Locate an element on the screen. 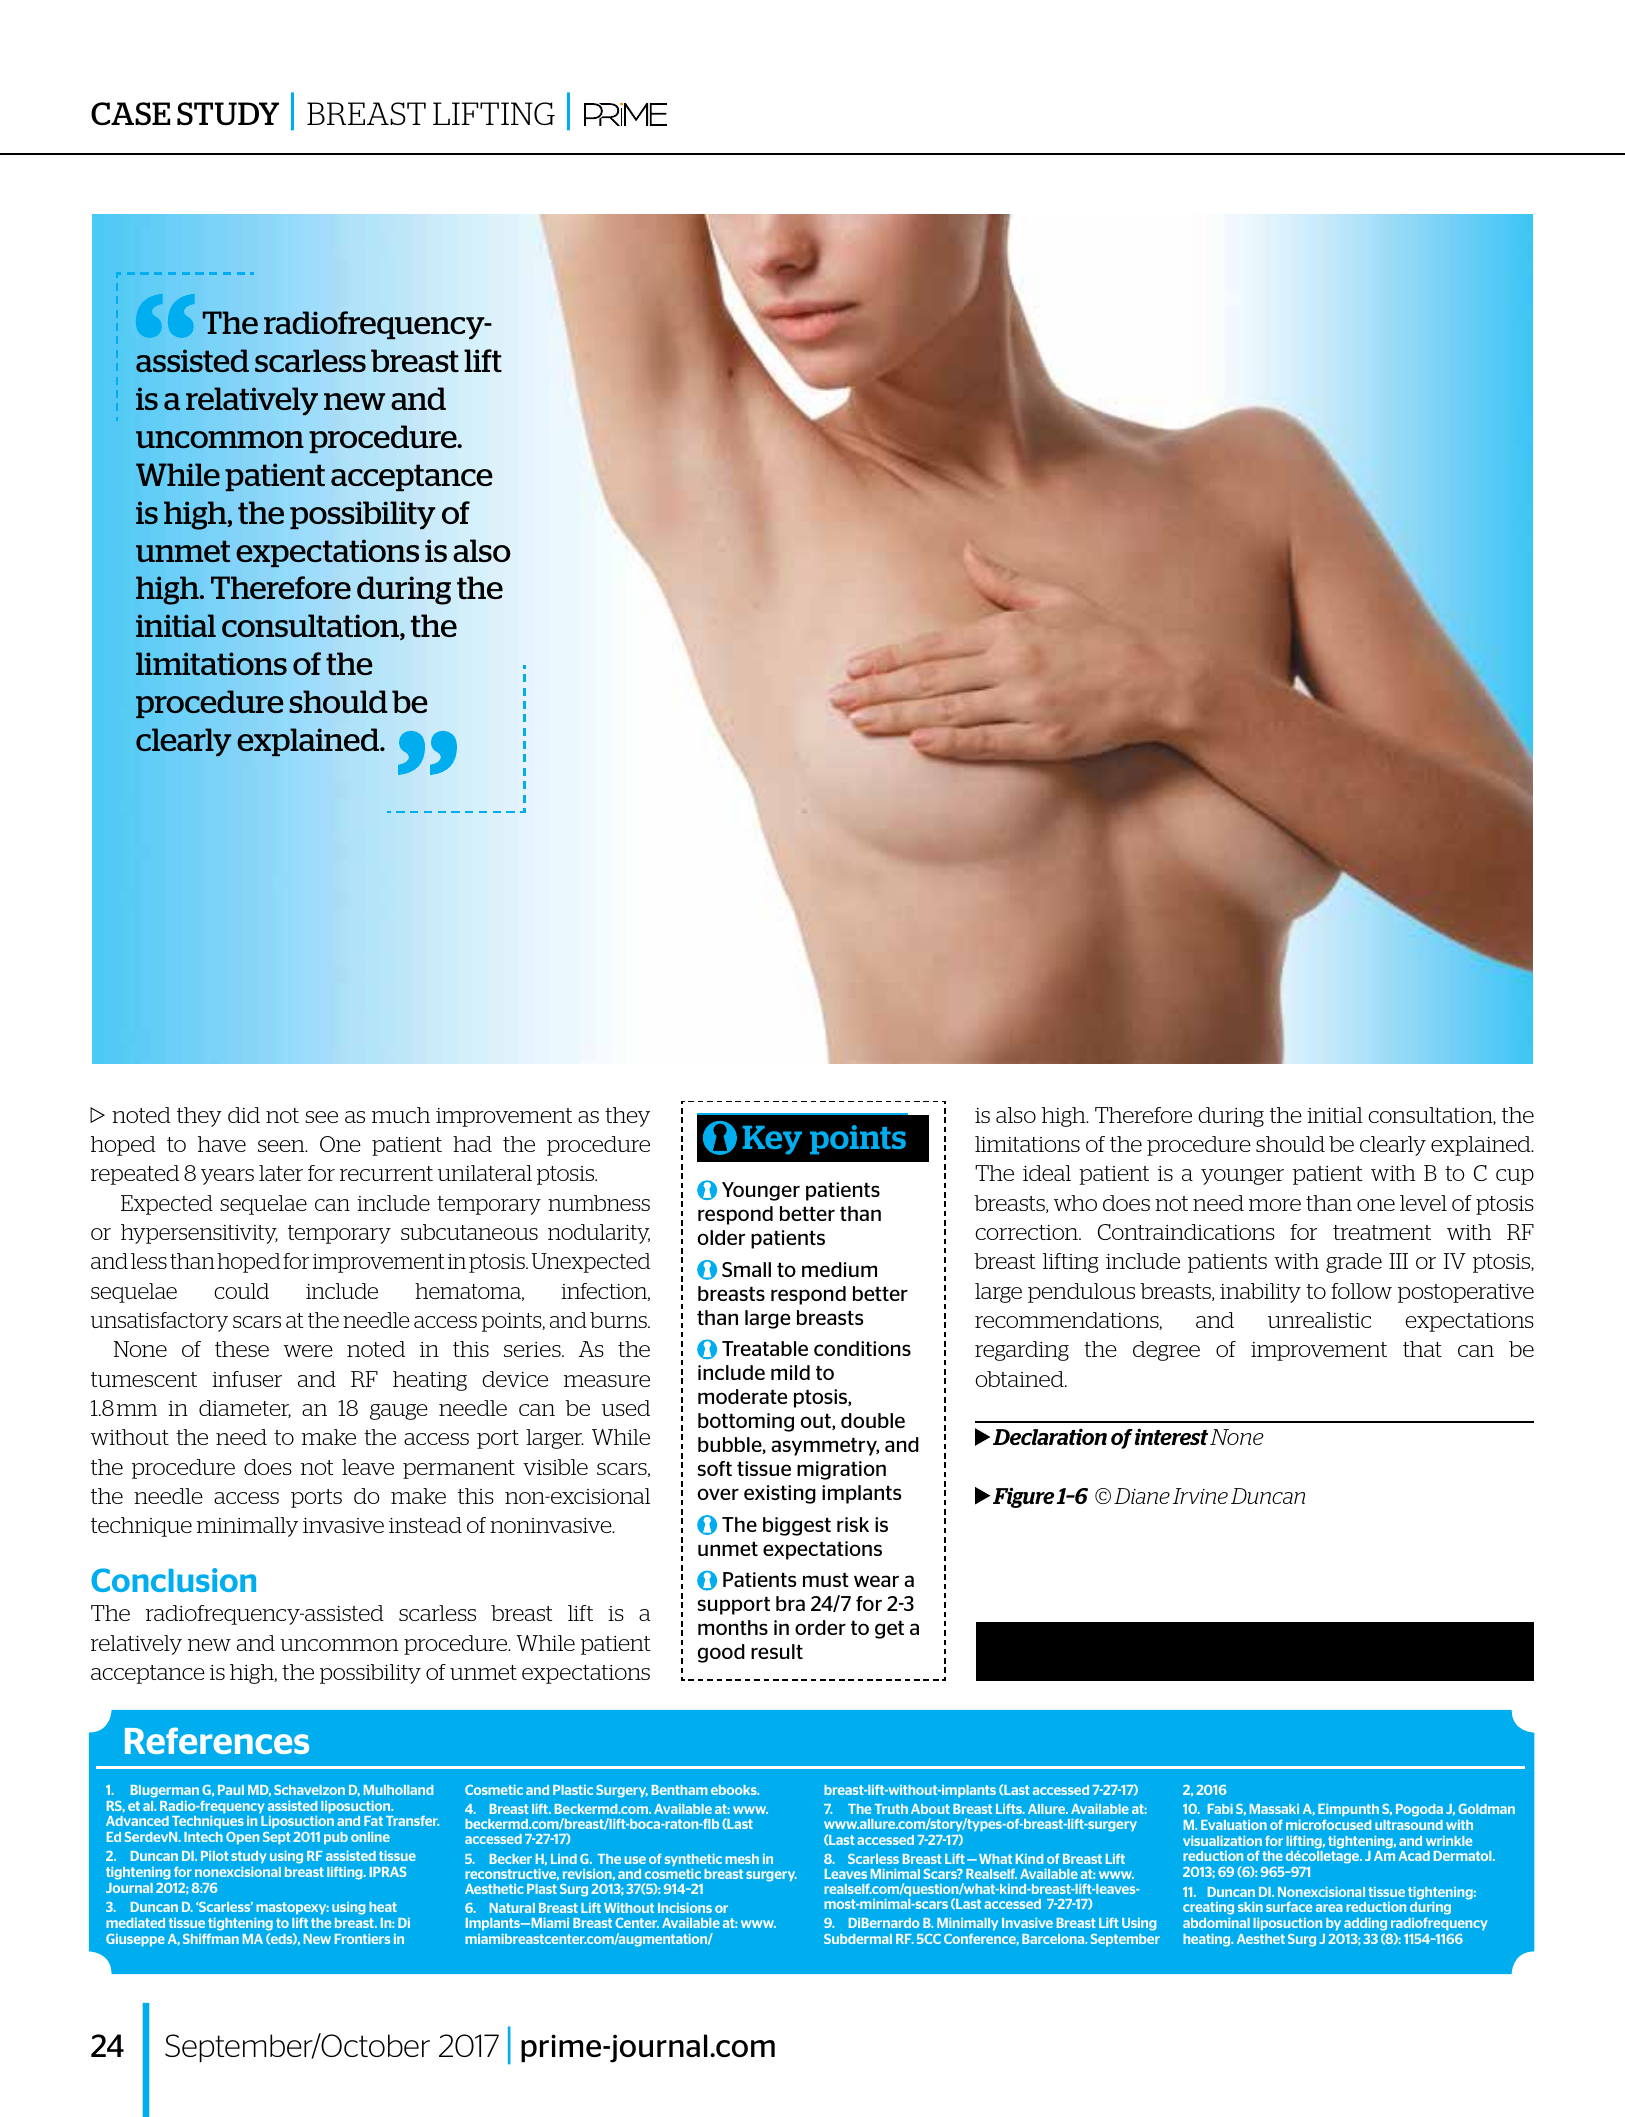  pub is located at coordinates (336, 1838).
